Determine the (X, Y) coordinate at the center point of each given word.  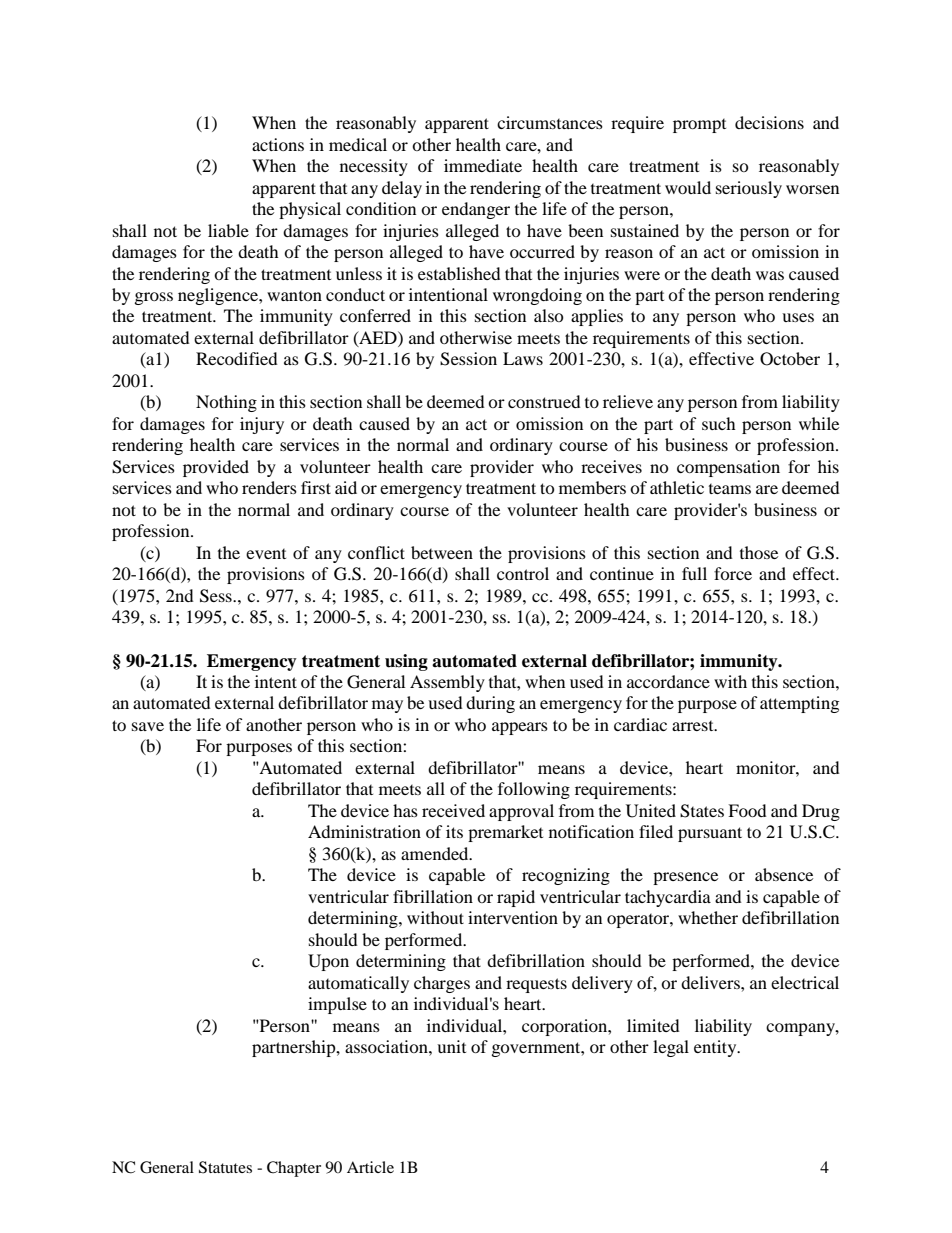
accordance (668, 681)
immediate (483, 165)
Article (370, 1167)
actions (278, 144)
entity (716, 1048)
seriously (749, 189)
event (266, 554)
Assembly (447, 683)
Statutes (225, 1167)
